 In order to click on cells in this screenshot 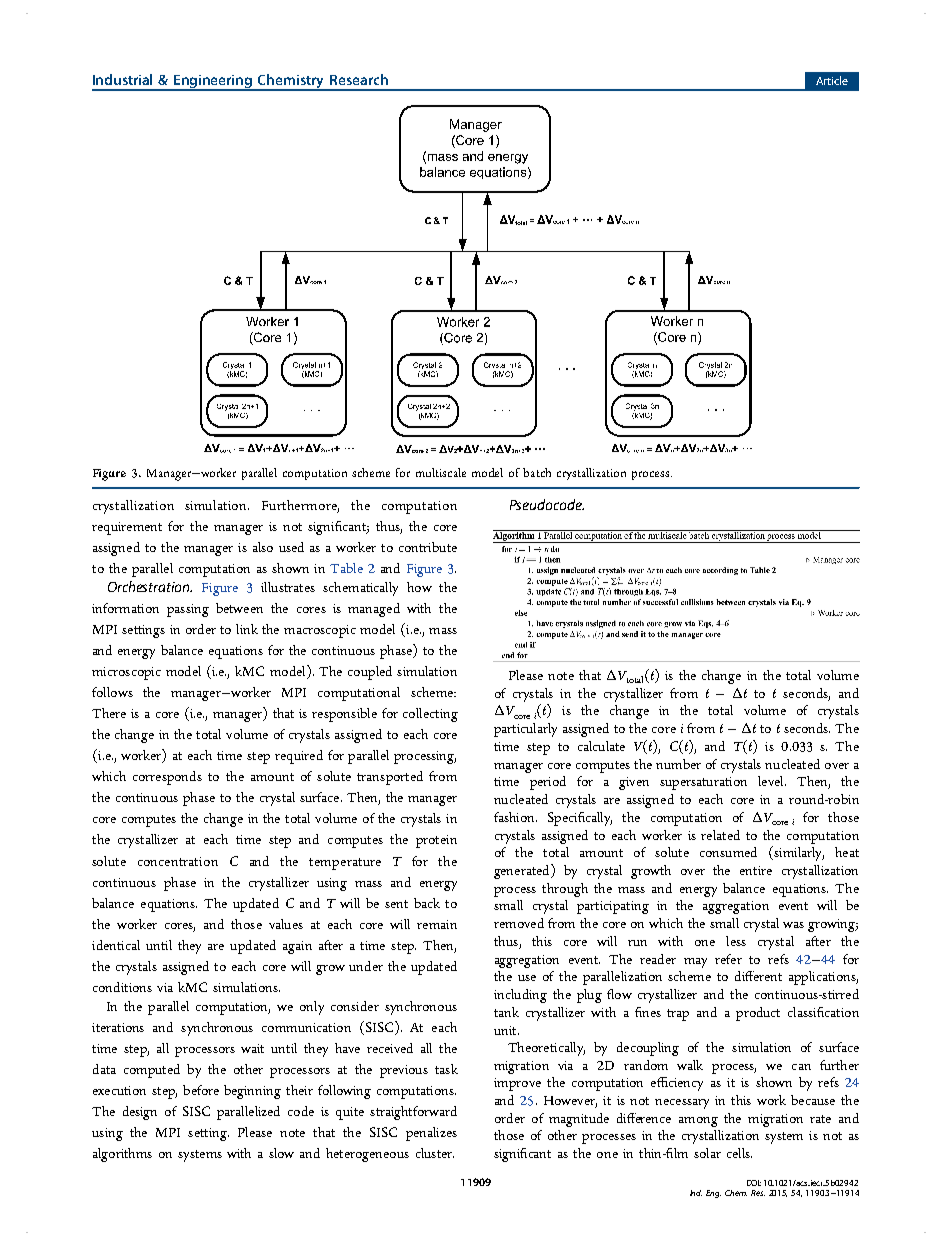, I will do `click(739, 1153)`.
